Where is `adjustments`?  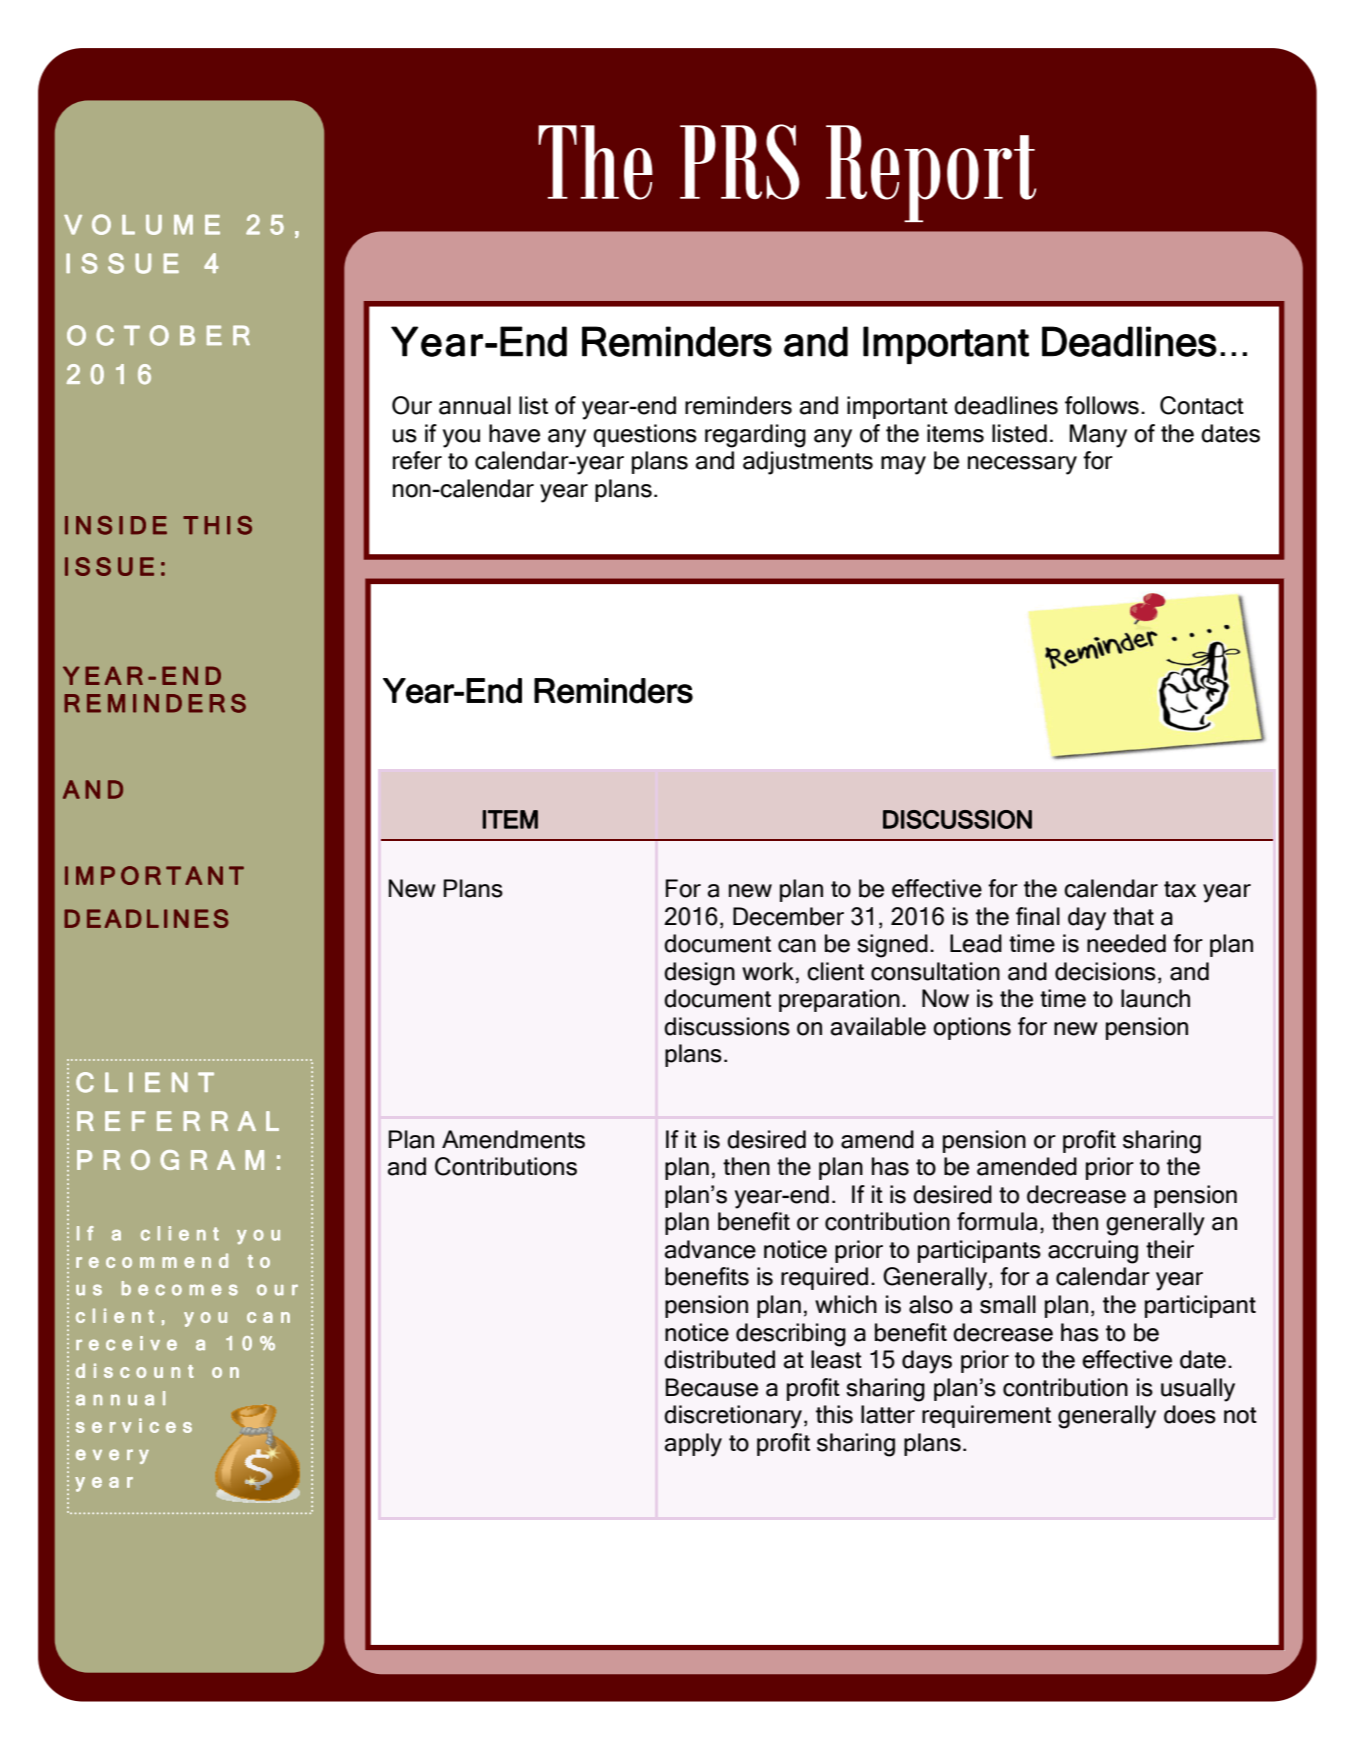
adjustments is located at coordinates (808, 463).
